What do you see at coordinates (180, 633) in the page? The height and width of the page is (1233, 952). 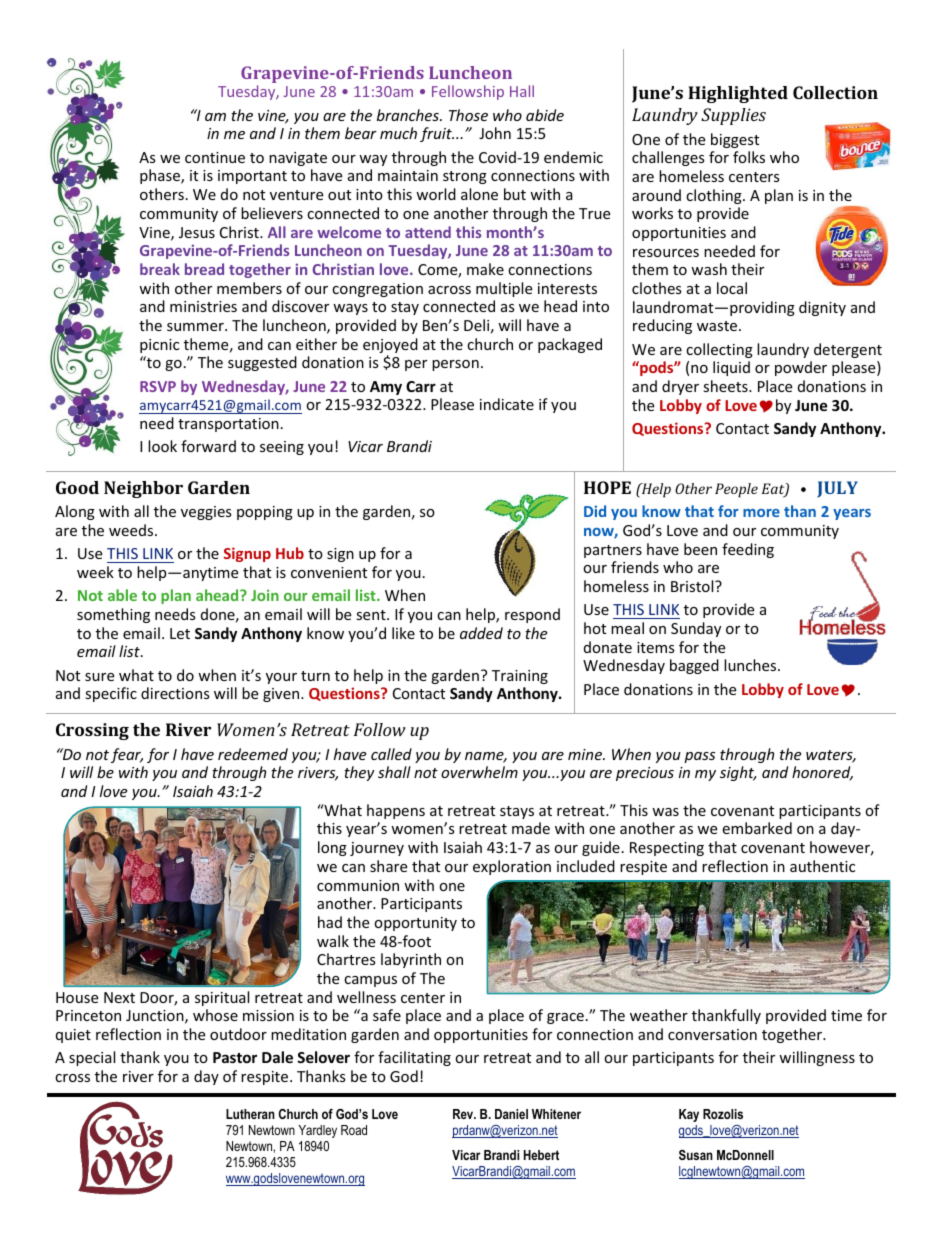 I see `Let` at bounding box center [180, 633].
